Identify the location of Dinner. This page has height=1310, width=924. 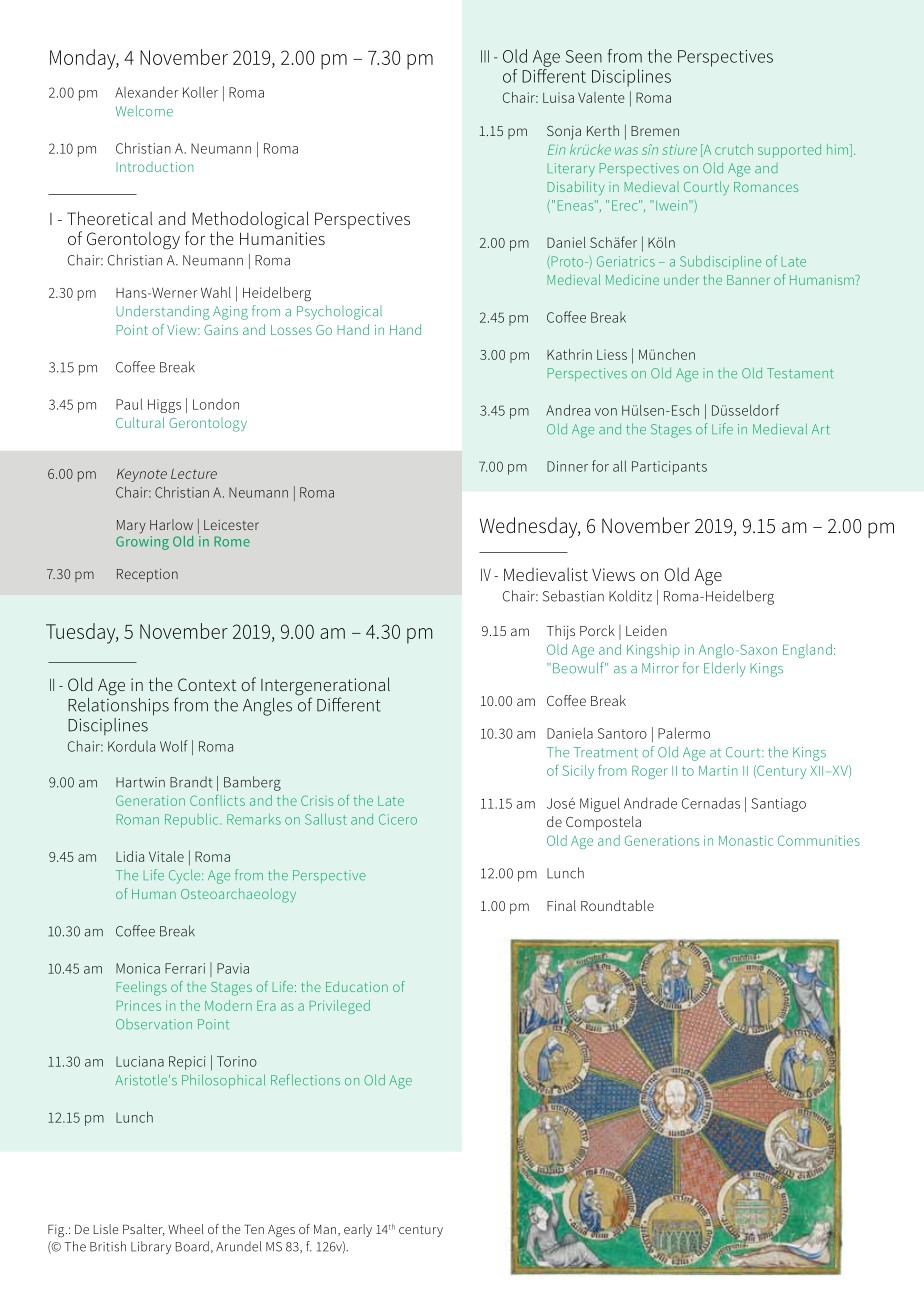
(567, 466).
